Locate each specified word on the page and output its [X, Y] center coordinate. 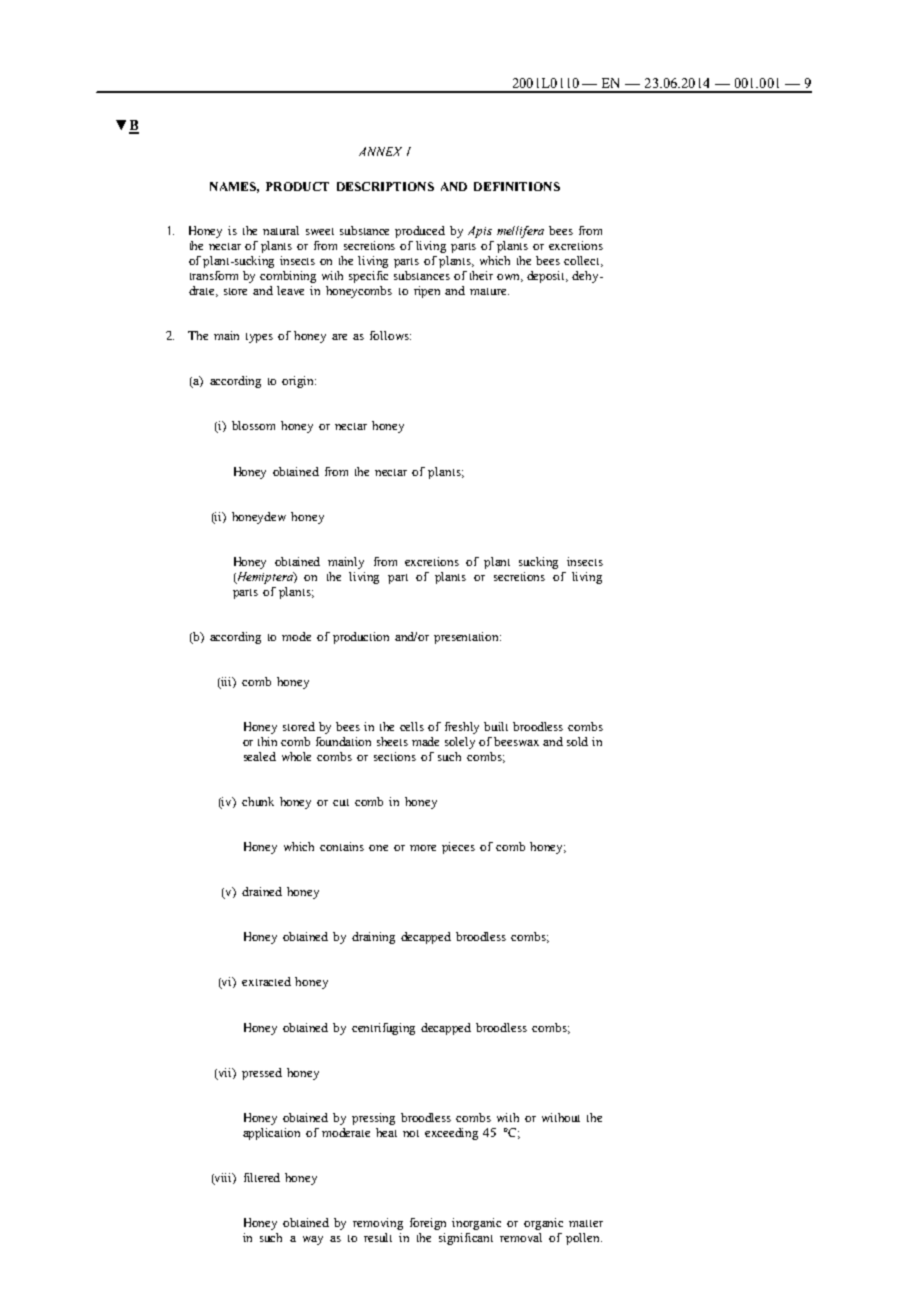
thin [267, 741]
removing [378, 1224]
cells [412, 726]
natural [281, 230]
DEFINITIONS [517, 186]
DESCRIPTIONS [385, 186]
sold [577, 741]
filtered [262, 1177]
